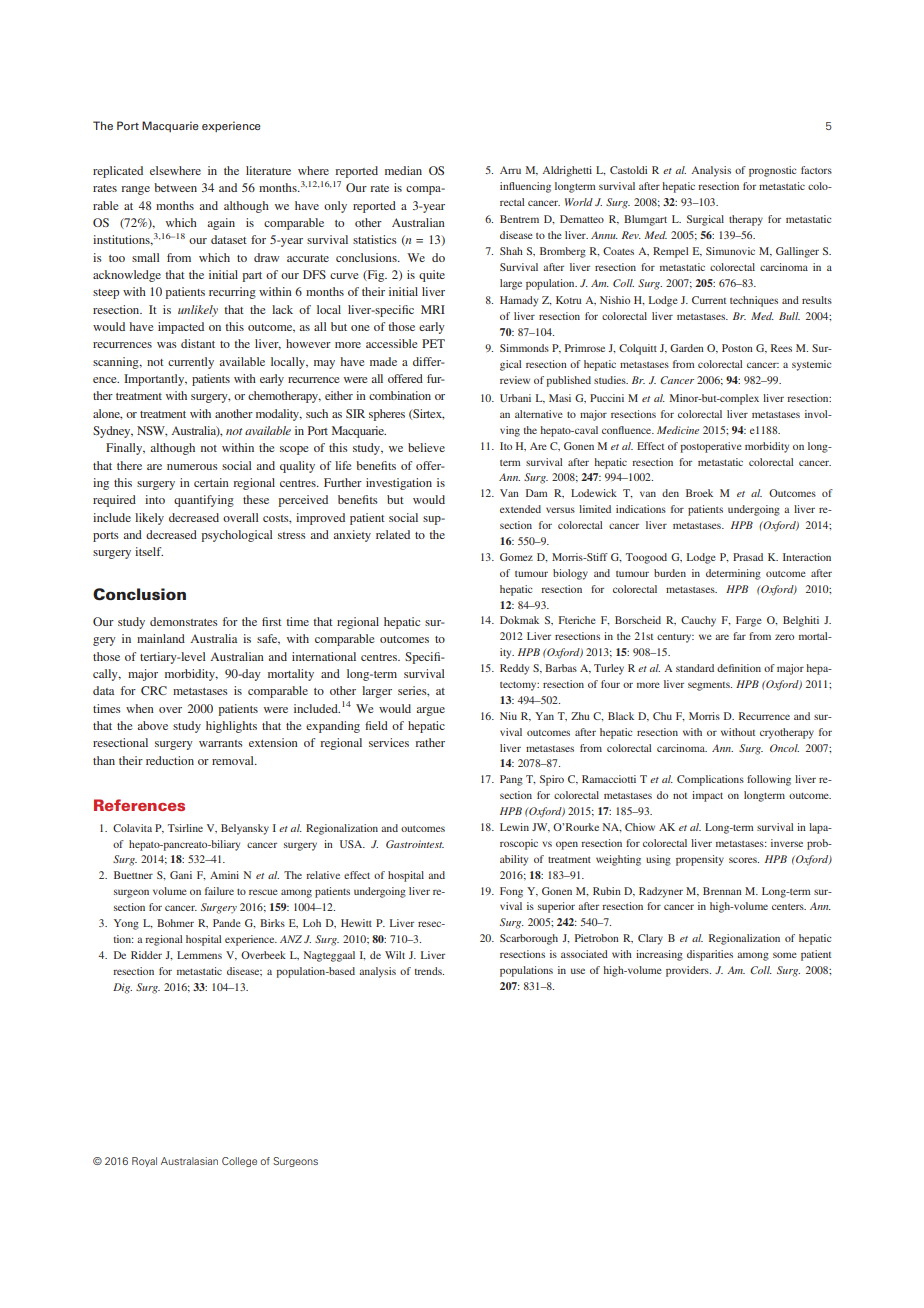 This screenshot has height=1308, width=924. Describe the element at coordinates (219, 891) in the screenshot. I see `failure` at that location.
